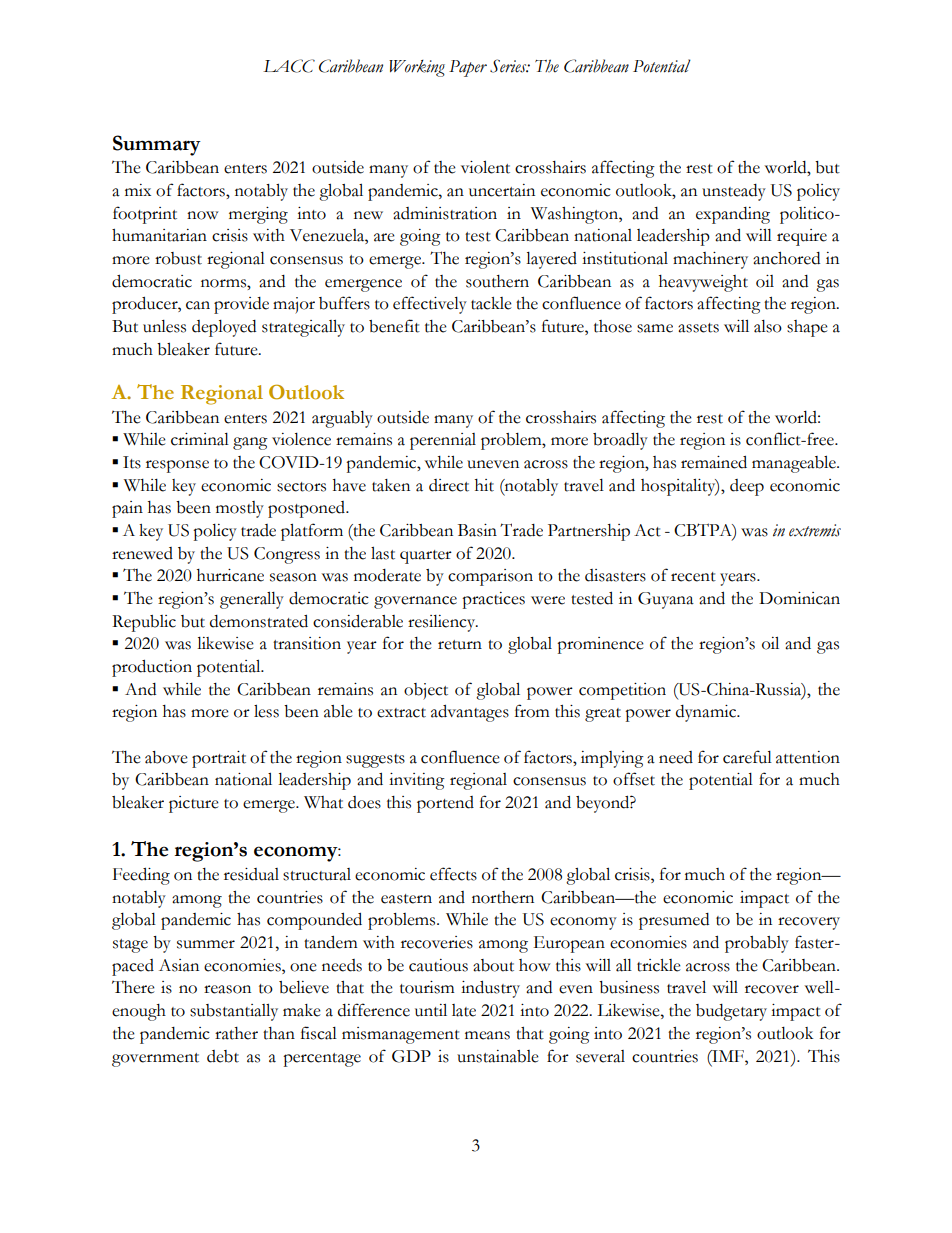 This screenshot has height=1233, width=952. Describe the element at coordinates (734, 192) in the screenshot. I see `unsteady` at that location.
